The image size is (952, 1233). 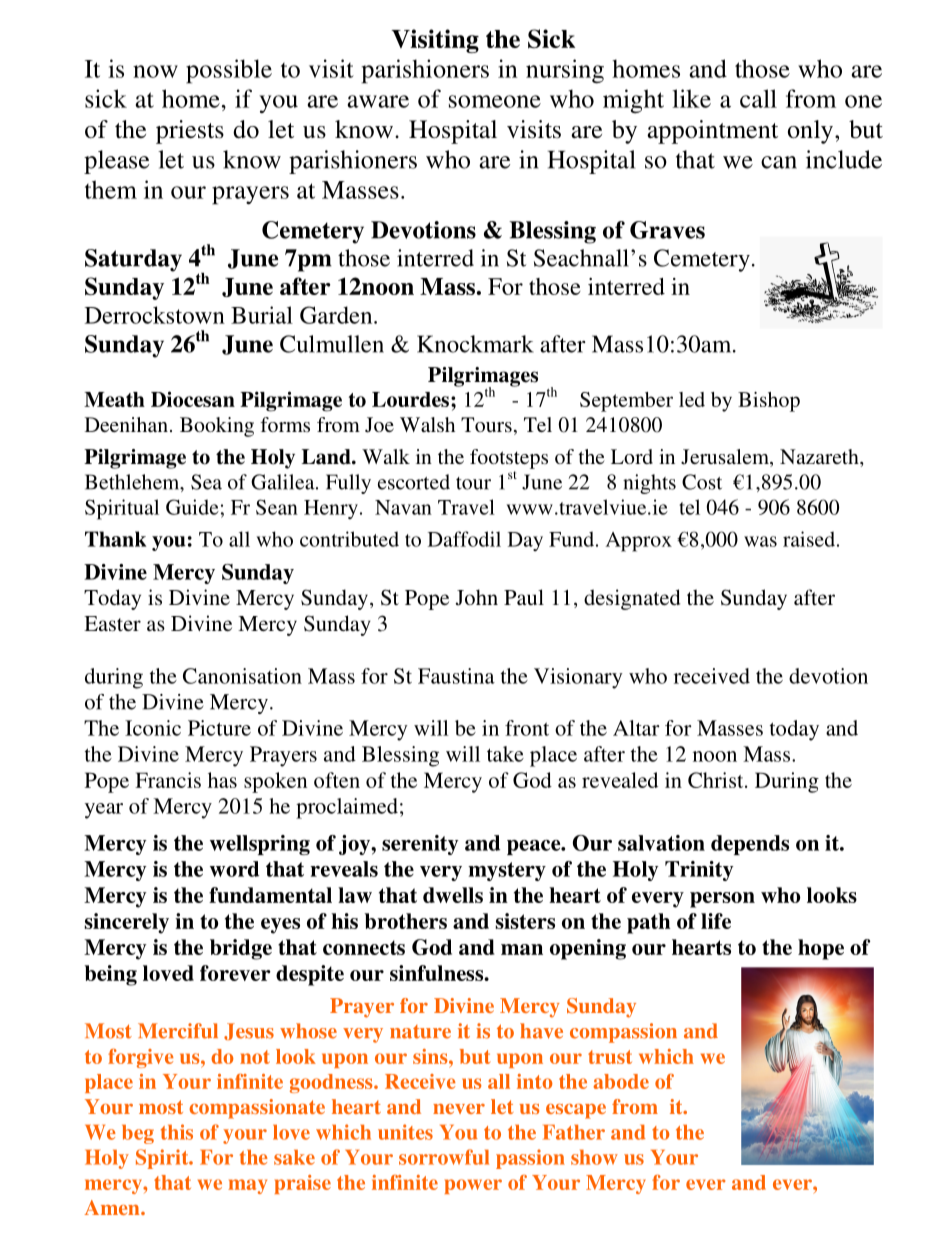 I want to click on was, so click(x=760, y=541).
